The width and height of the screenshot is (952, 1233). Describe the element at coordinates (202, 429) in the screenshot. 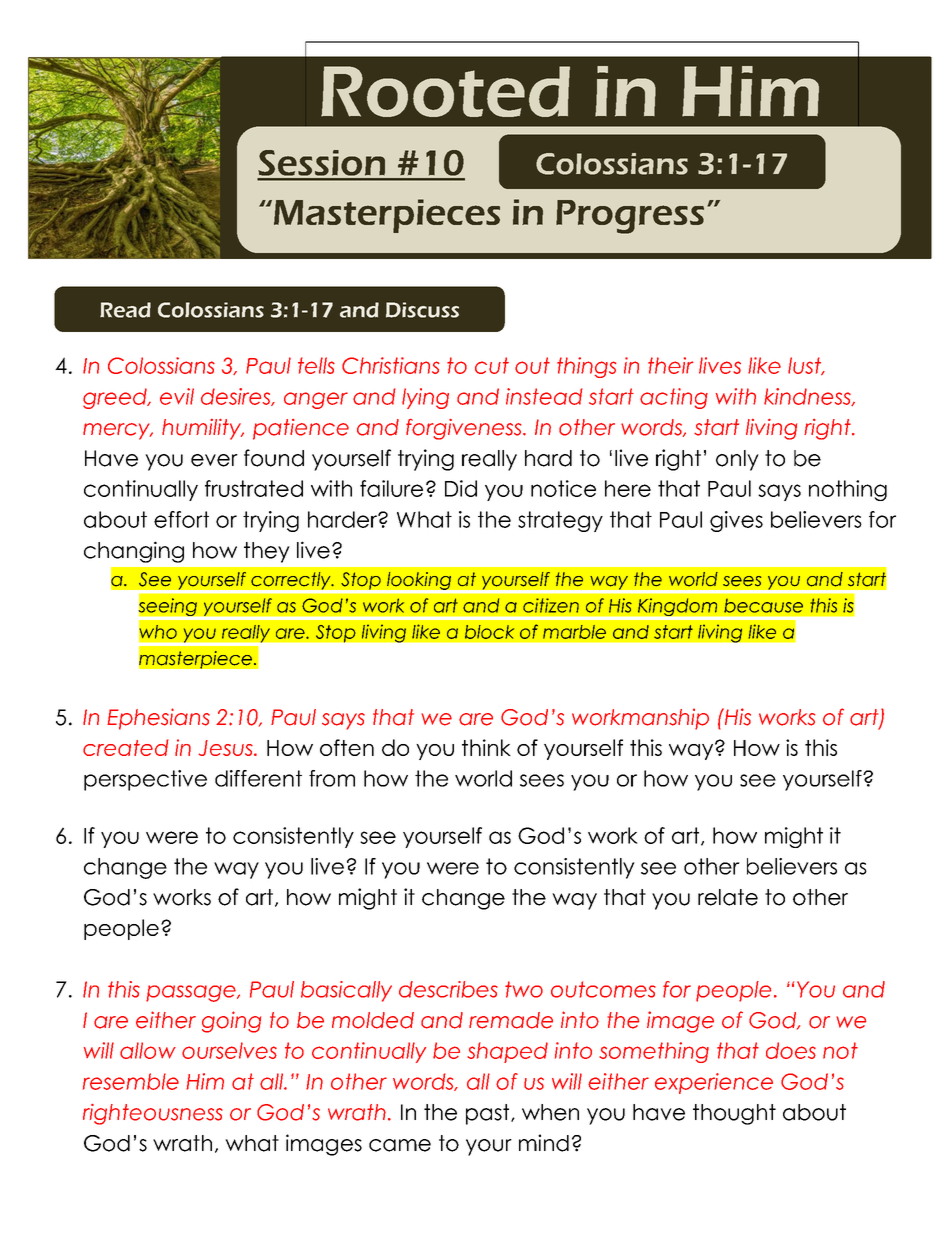

I see `humility` at that location.
